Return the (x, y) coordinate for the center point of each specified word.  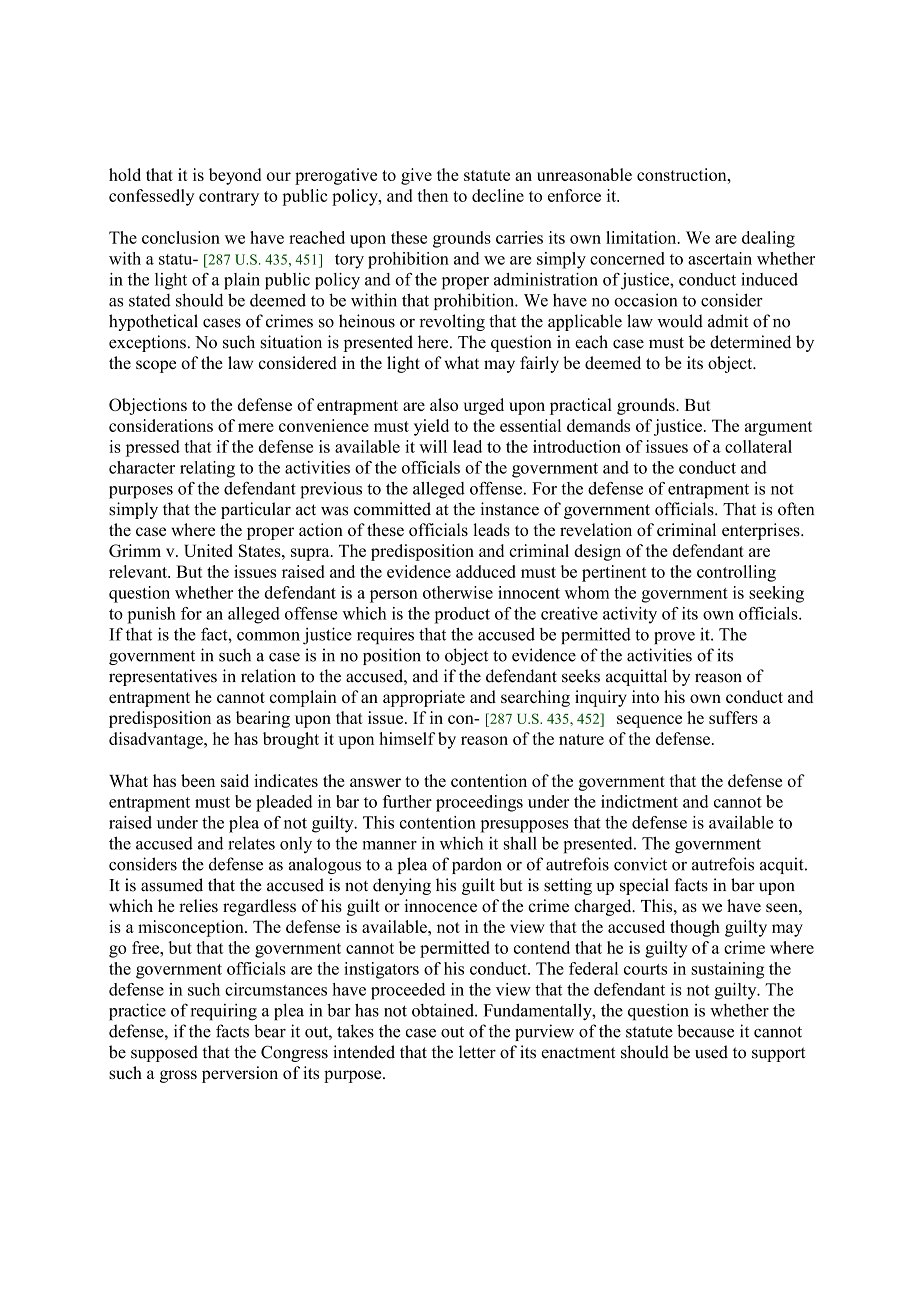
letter (477, 1052)
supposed (164, 1053)
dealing (768, 239)
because (705, 1031)
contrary (229, 198)
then (433, 195)
